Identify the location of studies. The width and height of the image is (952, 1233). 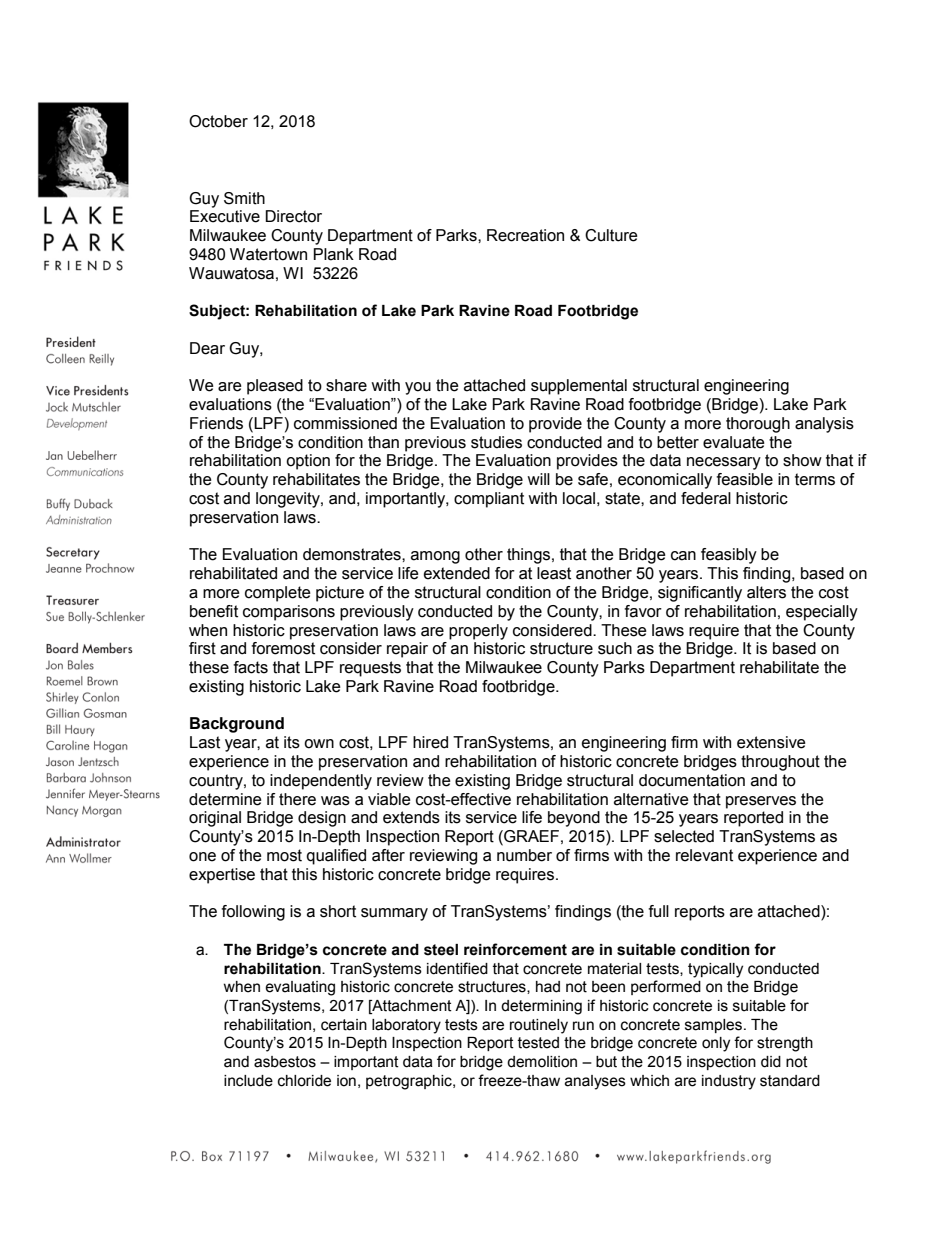
(496, 442).
